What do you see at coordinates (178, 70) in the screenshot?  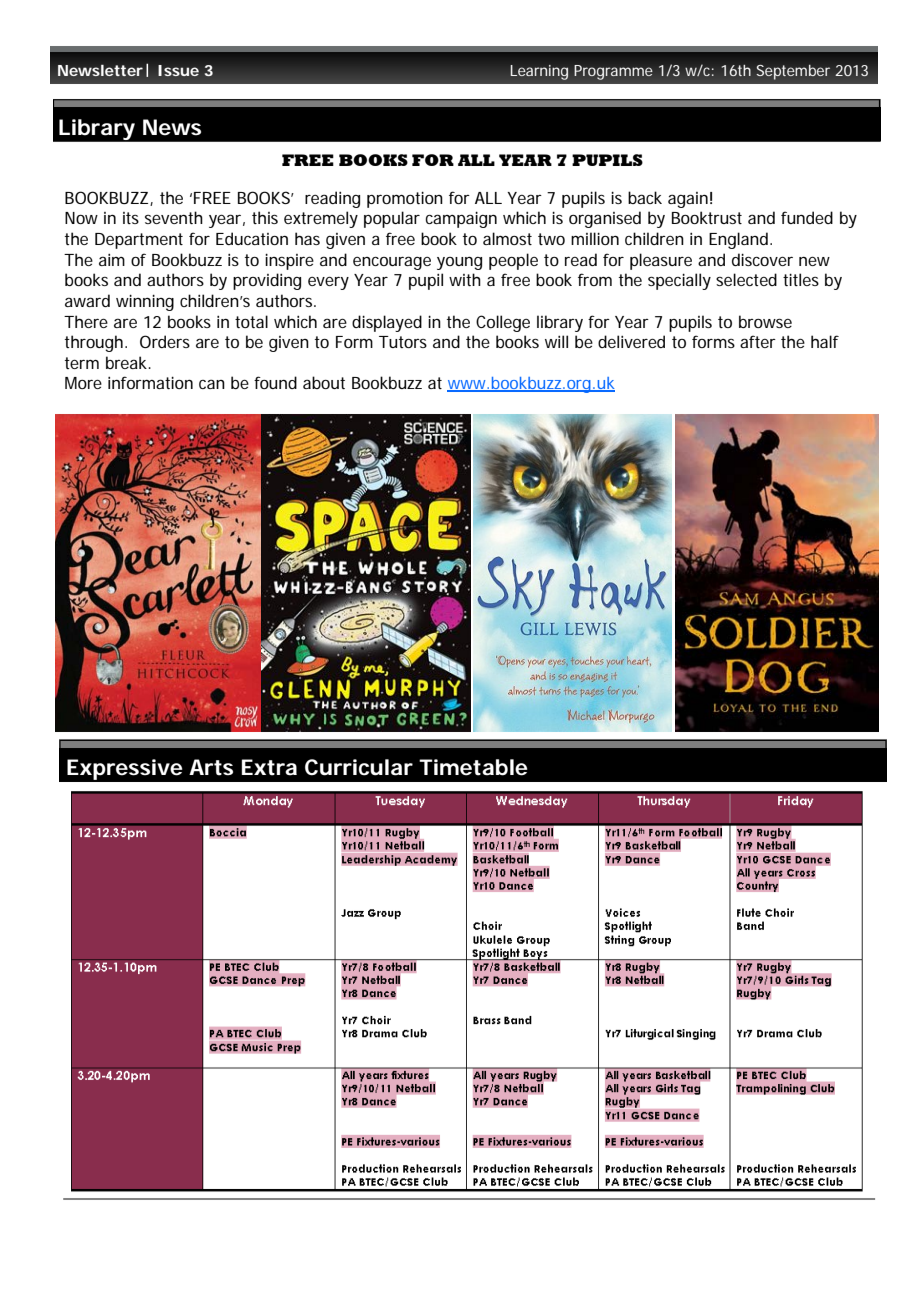 I see `Issue` at bounding box center [178, 70].
